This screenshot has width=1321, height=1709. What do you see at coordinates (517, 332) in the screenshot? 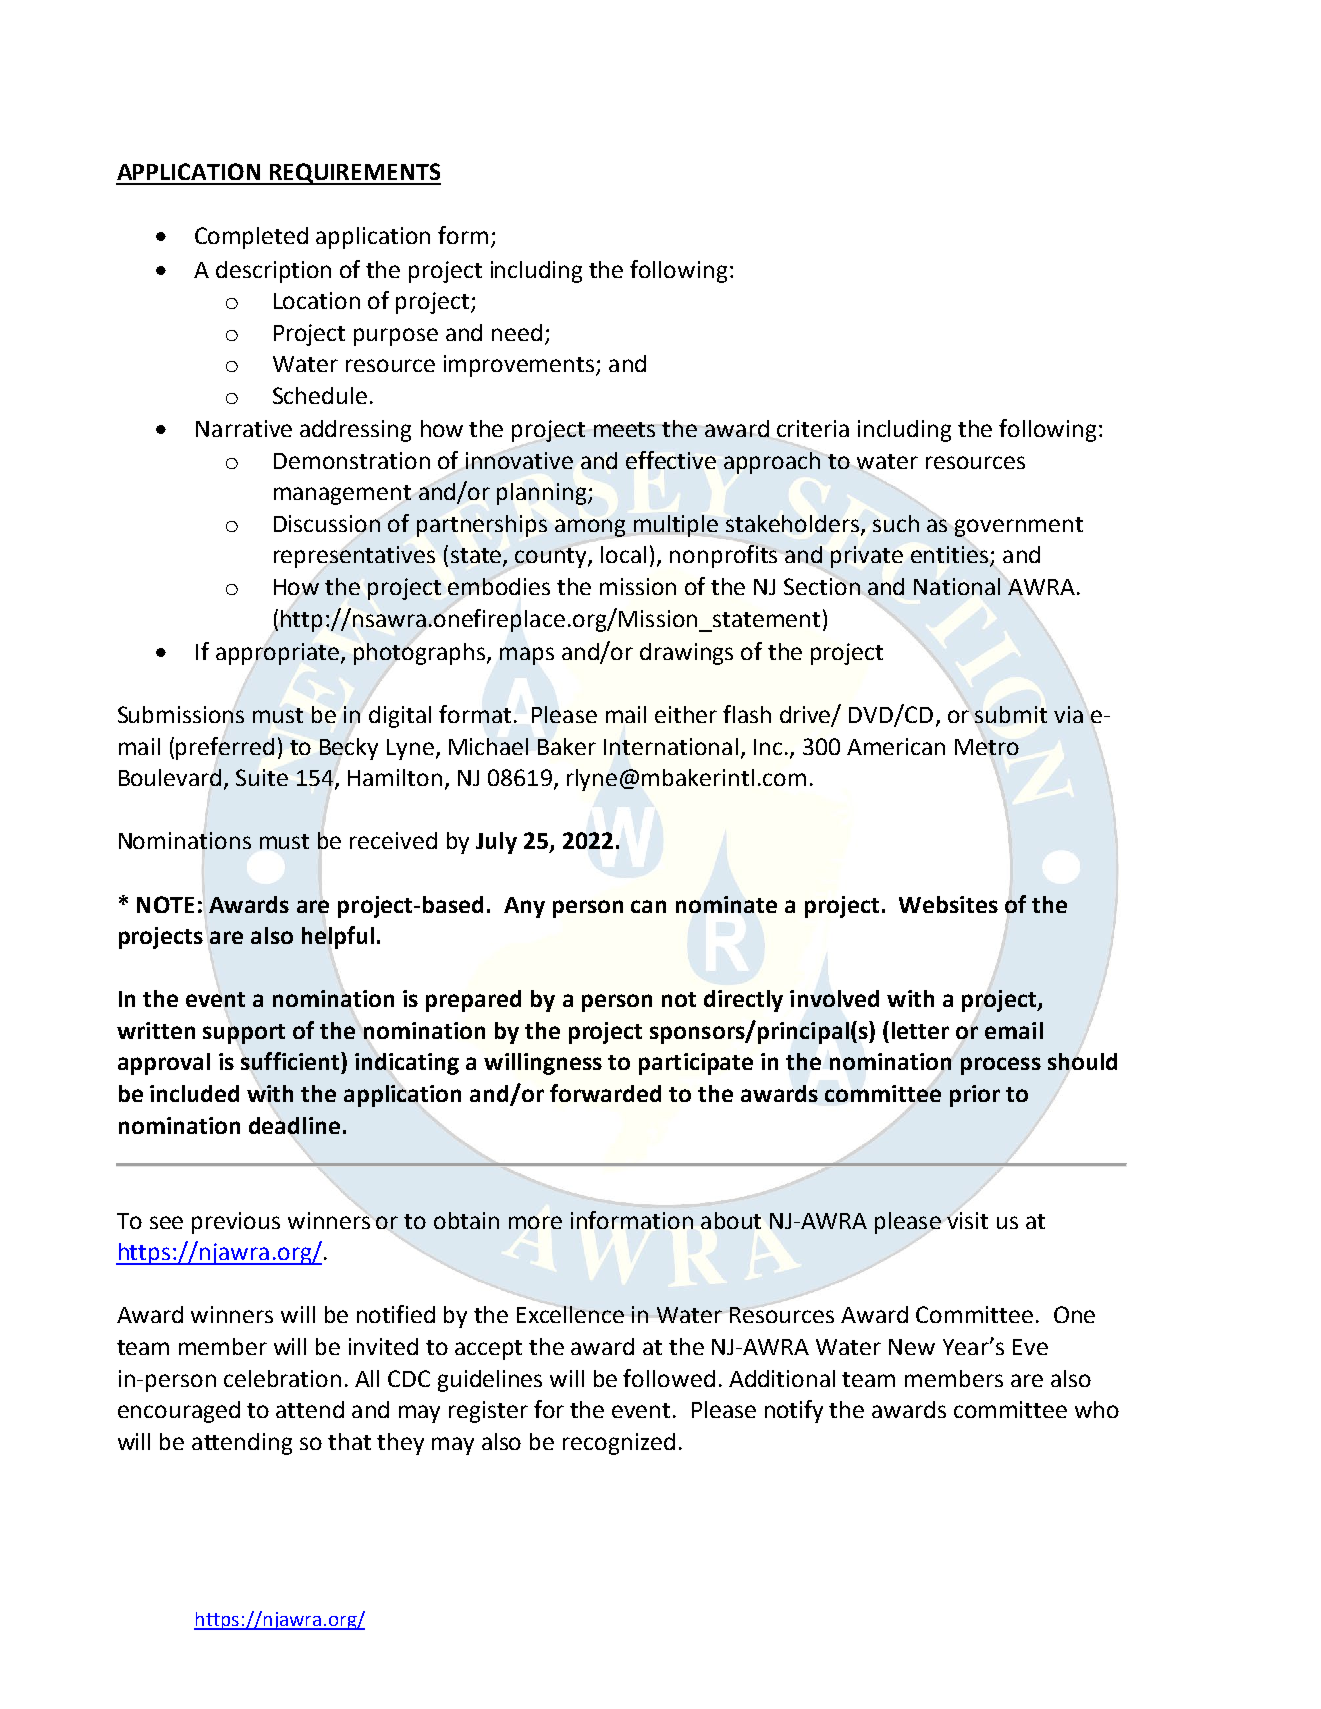
I see `need` at bounding box center [517, 332].
